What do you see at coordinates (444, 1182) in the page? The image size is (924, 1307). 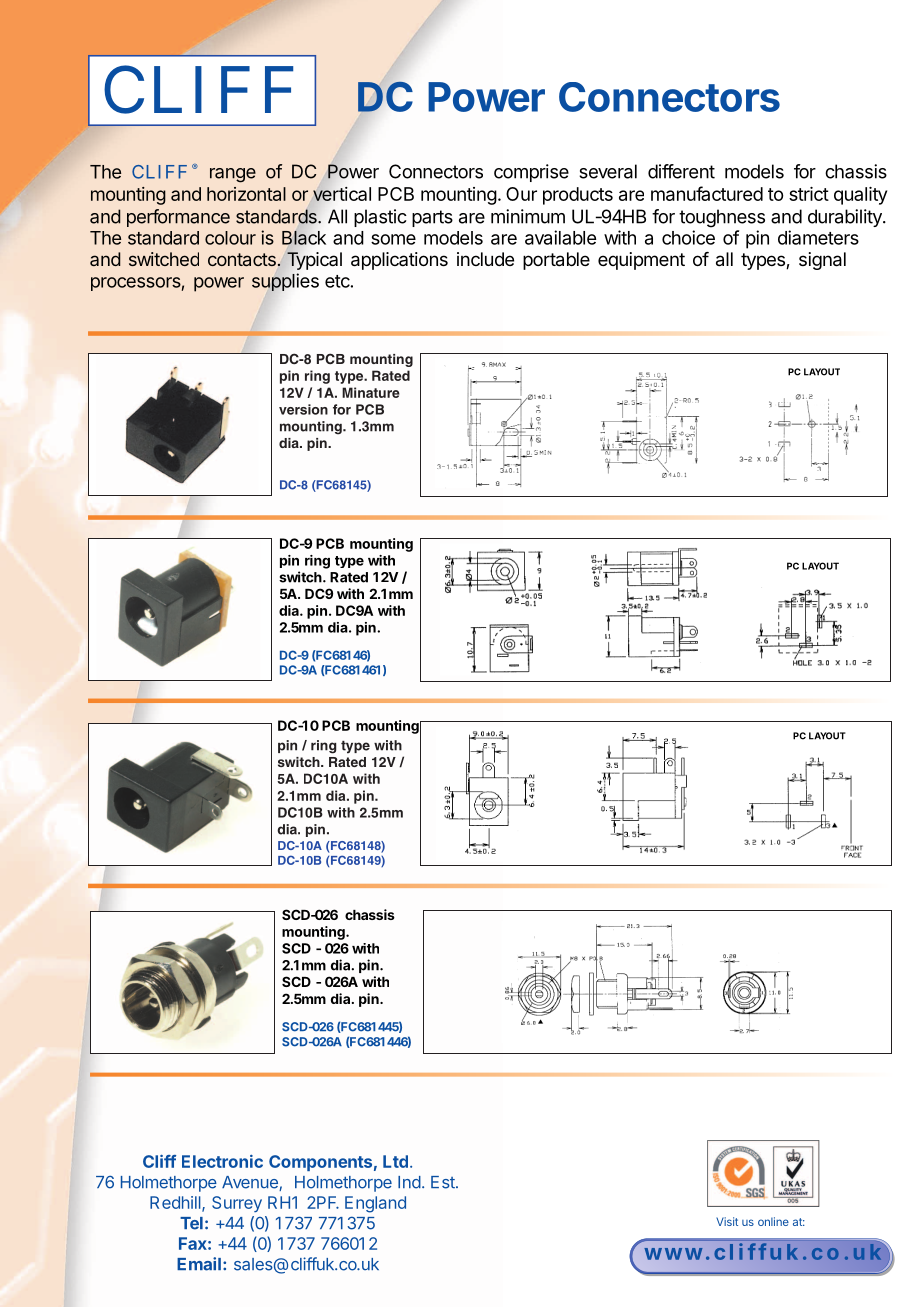 I see `Est` at bounding box center [444, 1182].
